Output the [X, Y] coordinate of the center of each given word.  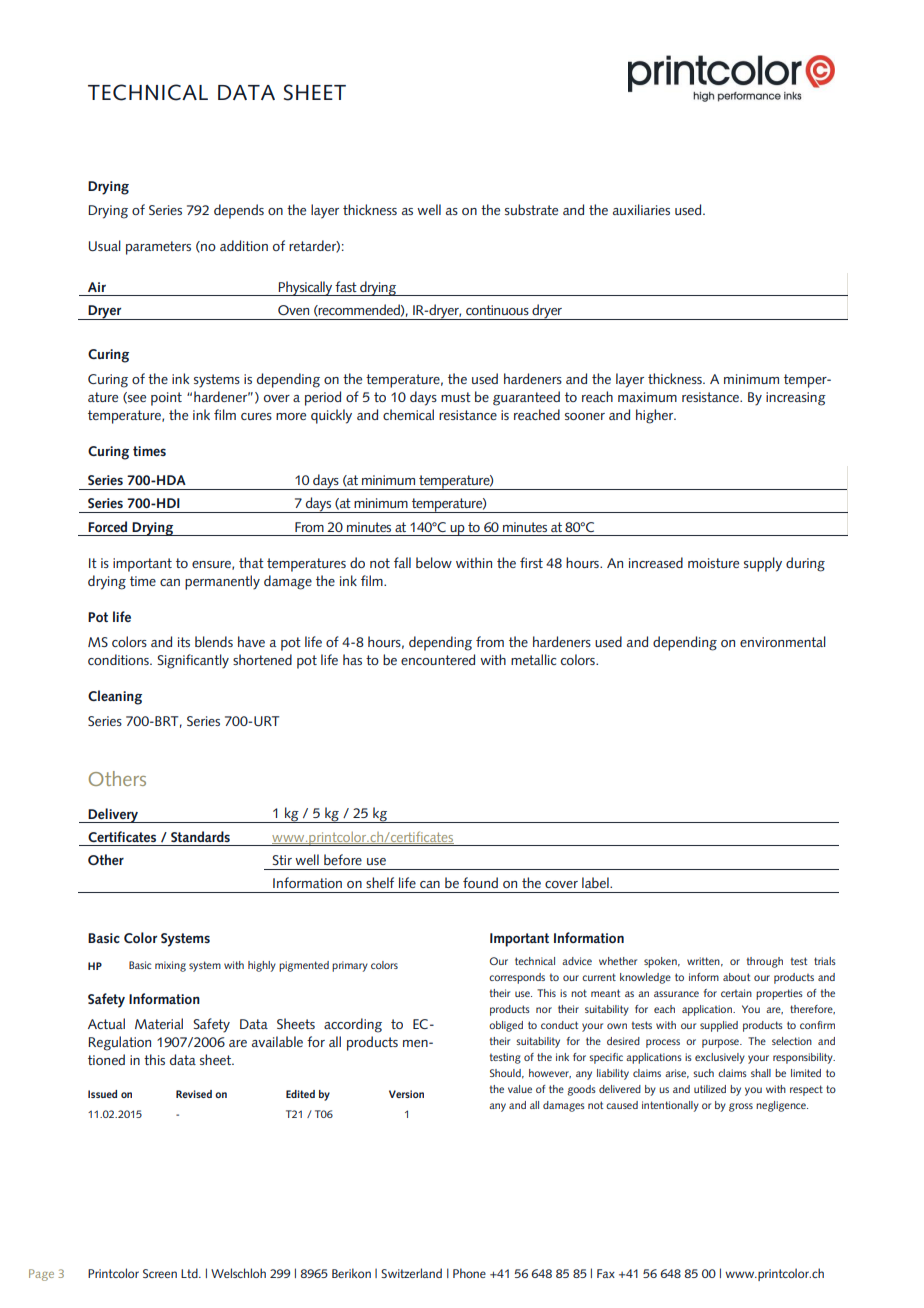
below [434, 562]
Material [159, 1023]
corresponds [517, 978]
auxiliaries [641, 209]
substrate [531, 209]
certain [736, 993]
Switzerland [411, 1273]
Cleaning [115, 697]
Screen [160, 1273]
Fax [606, 1273]
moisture [713, 563]
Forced [107, 526]
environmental [783, 641]
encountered [438, 659]
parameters [158, 248]
